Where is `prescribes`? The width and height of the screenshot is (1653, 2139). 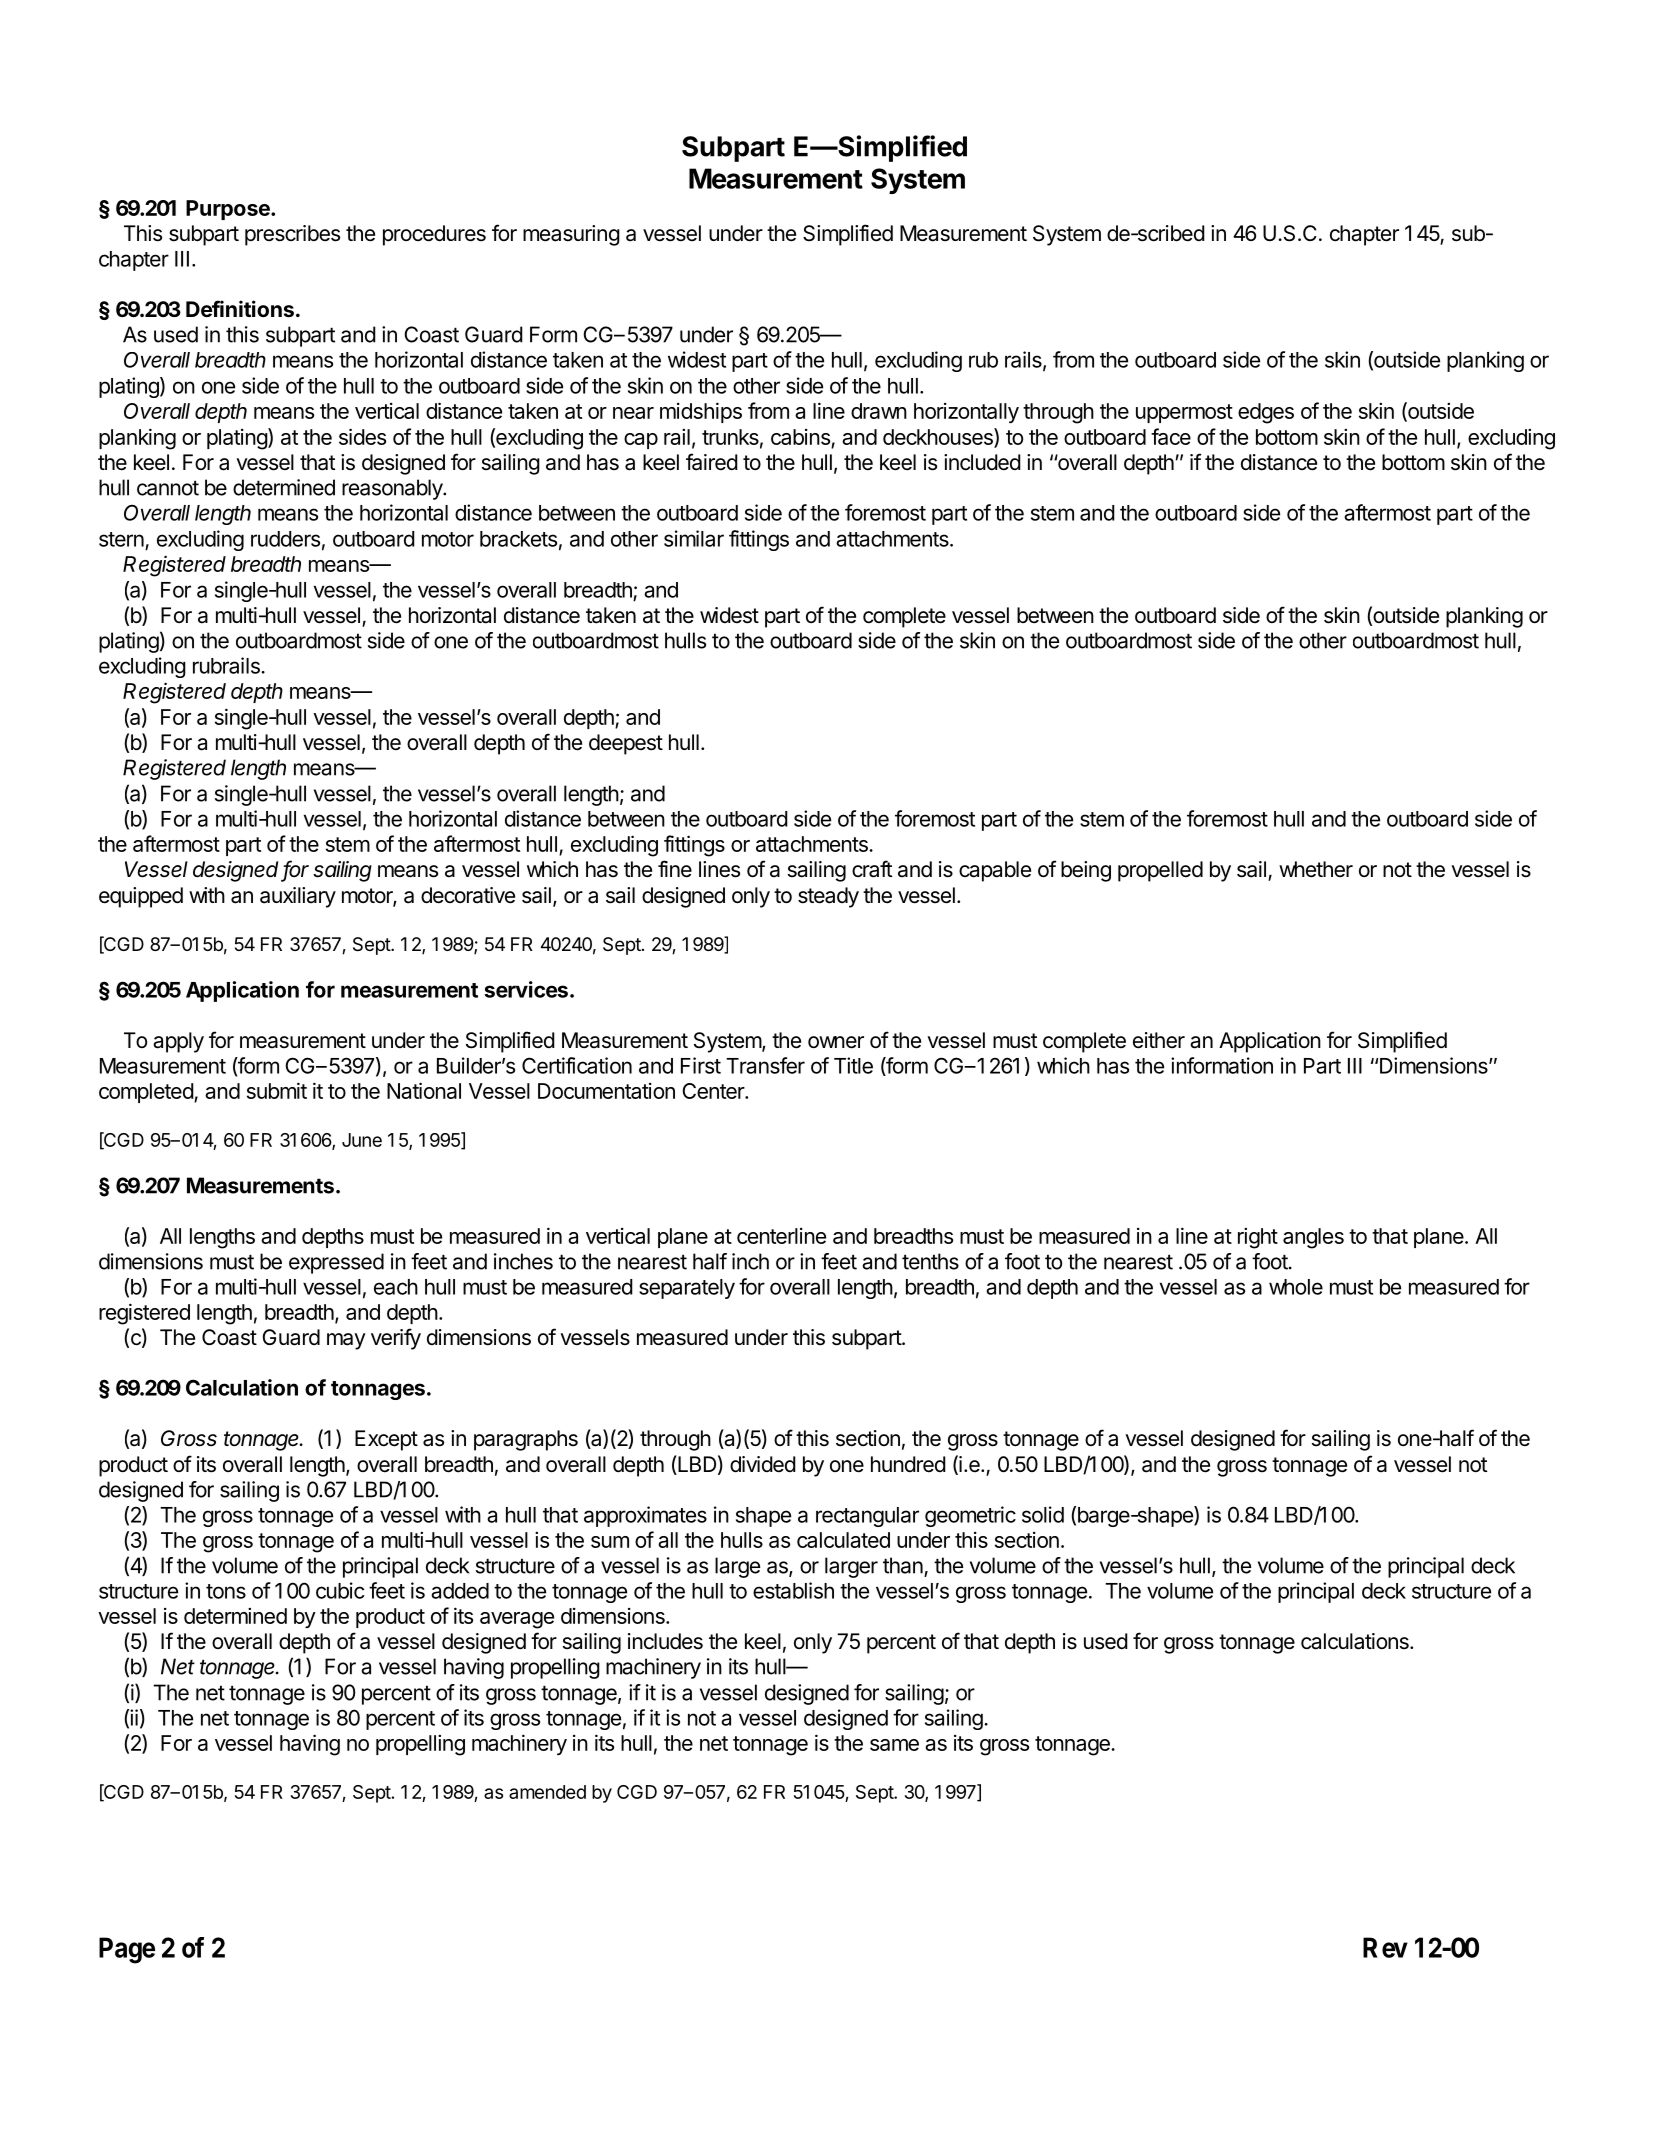
prescribes is located at coordinates (292, 235).
